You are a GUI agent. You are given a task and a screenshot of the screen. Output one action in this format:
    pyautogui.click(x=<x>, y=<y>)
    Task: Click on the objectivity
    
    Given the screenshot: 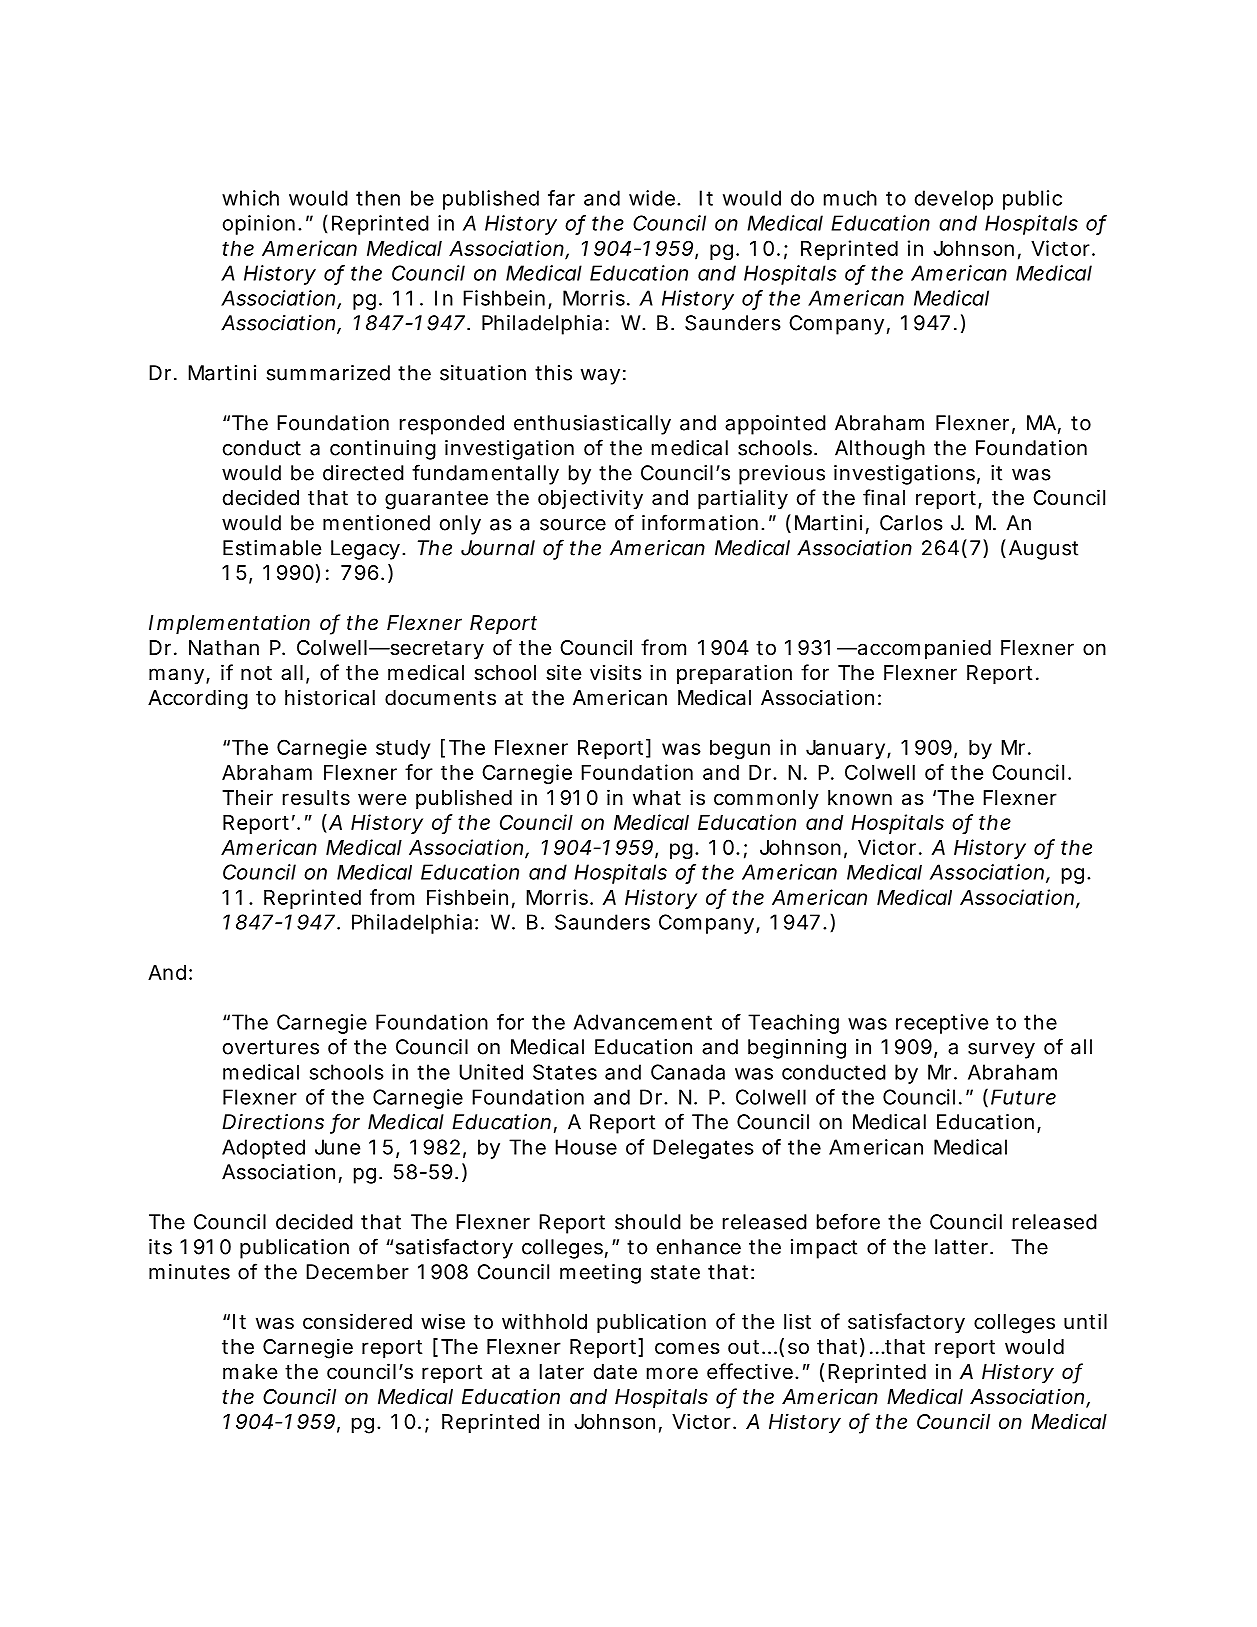 What is the action you would take?
    pyautogui.click(x=590, y=499)
